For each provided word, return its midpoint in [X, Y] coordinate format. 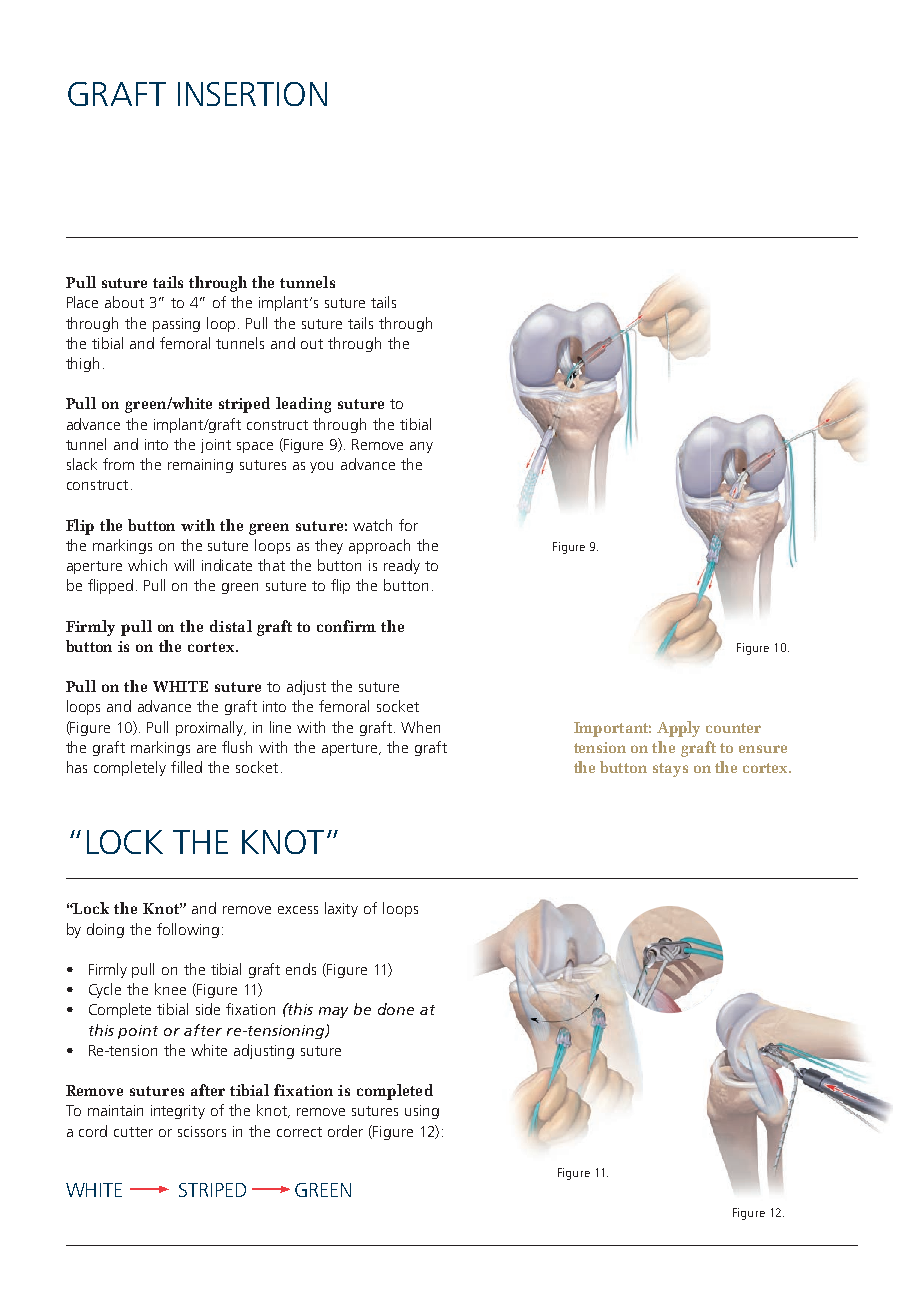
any [421, 447]
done [396, 1009]
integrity [178, 1112]
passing [176, 325]
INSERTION [252, 94]
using [422, 1112]
